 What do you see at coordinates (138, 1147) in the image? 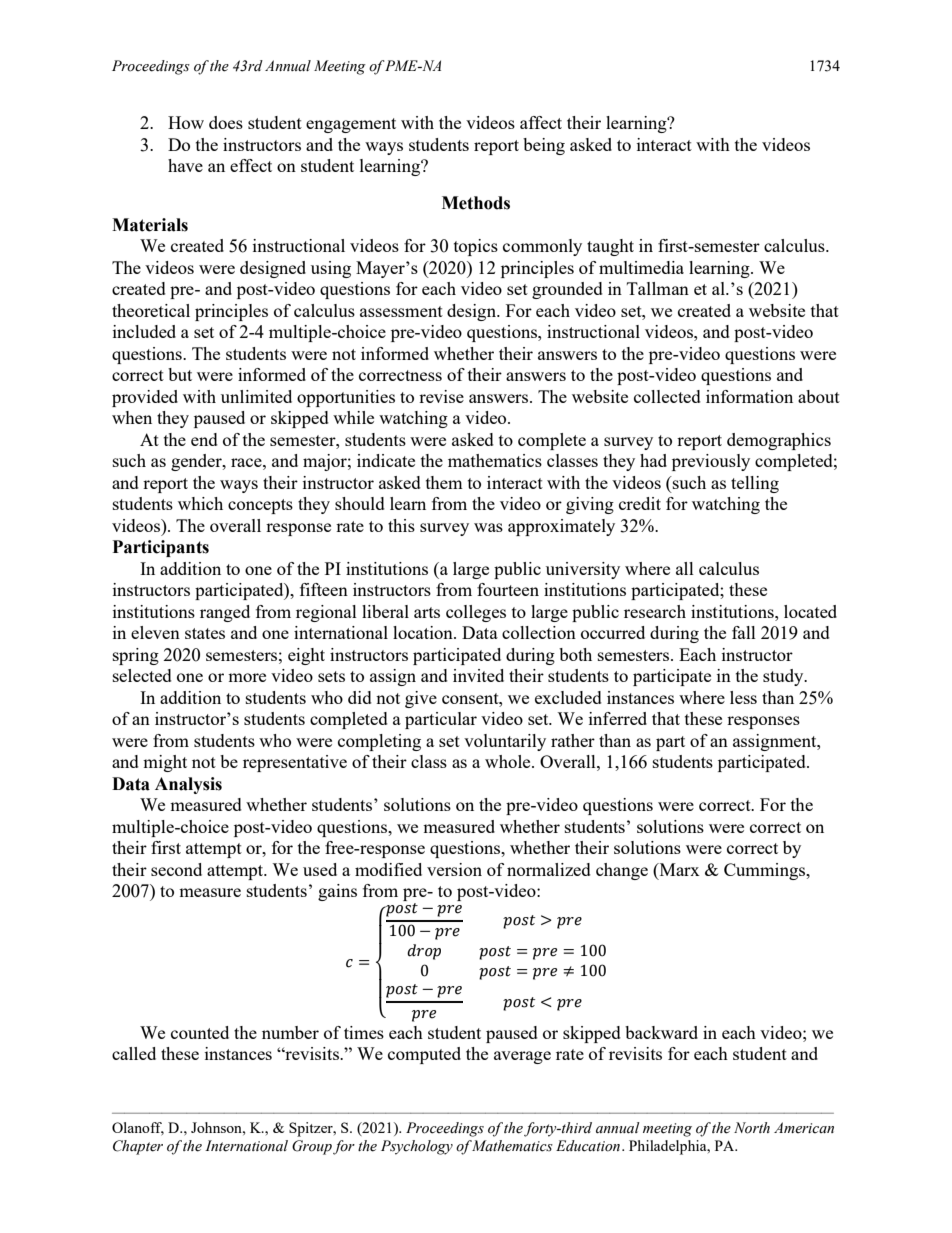
I see `Chapter` at bounding box center [138, 1147].
